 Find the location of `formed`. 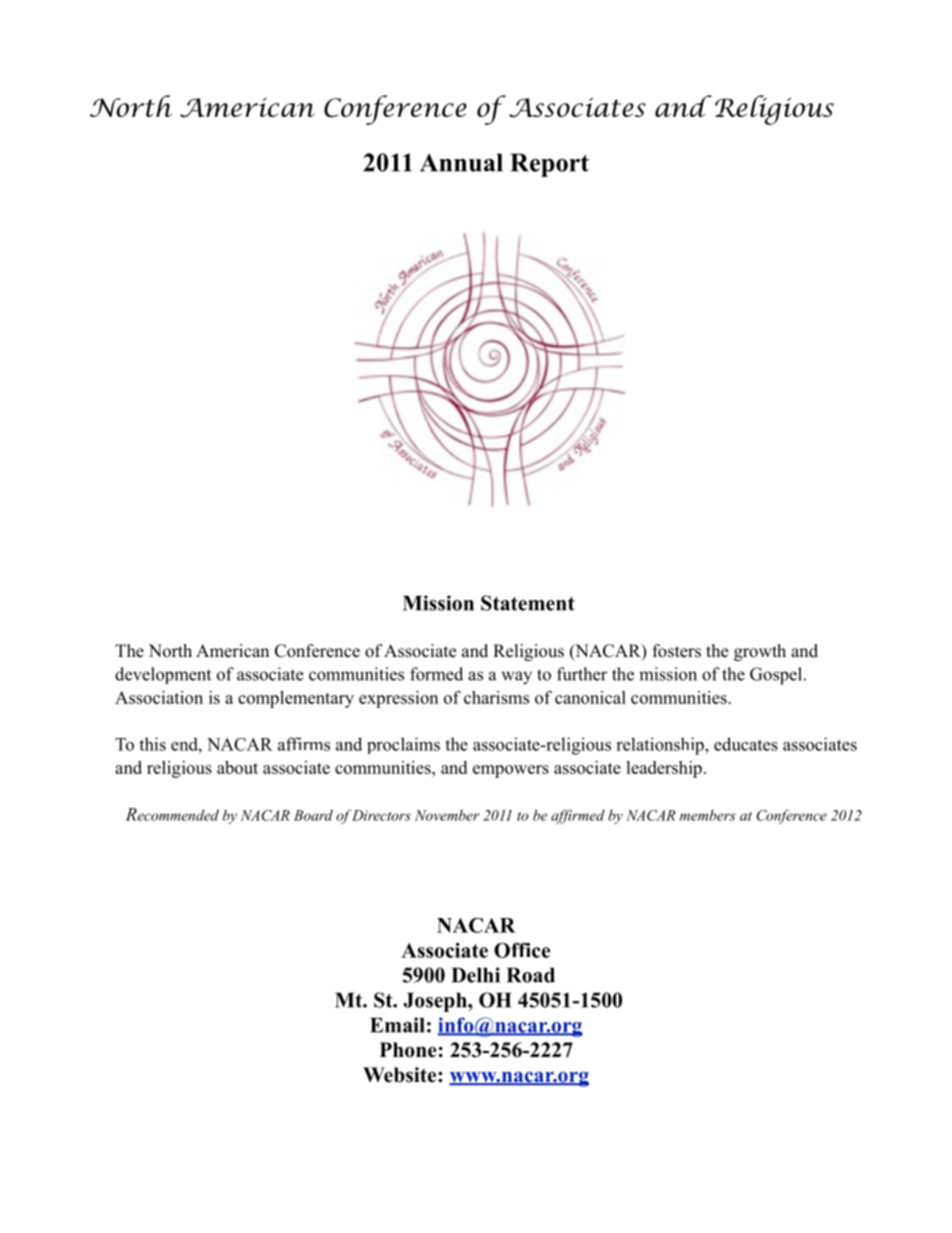

formed is located at coordinates (436, 674).
